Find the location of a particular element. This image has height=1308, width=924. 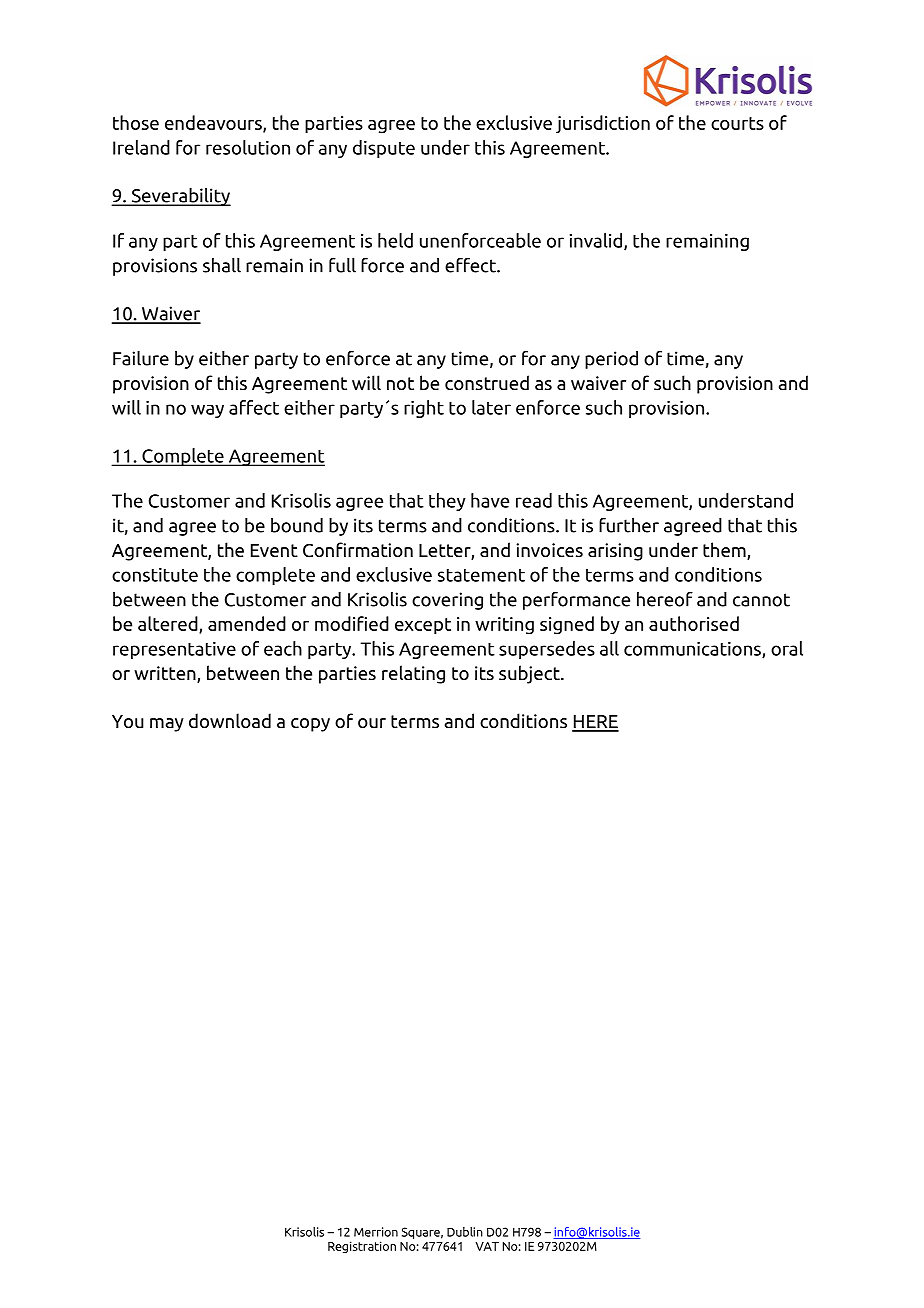

them is located at coordinates (725, 551).
